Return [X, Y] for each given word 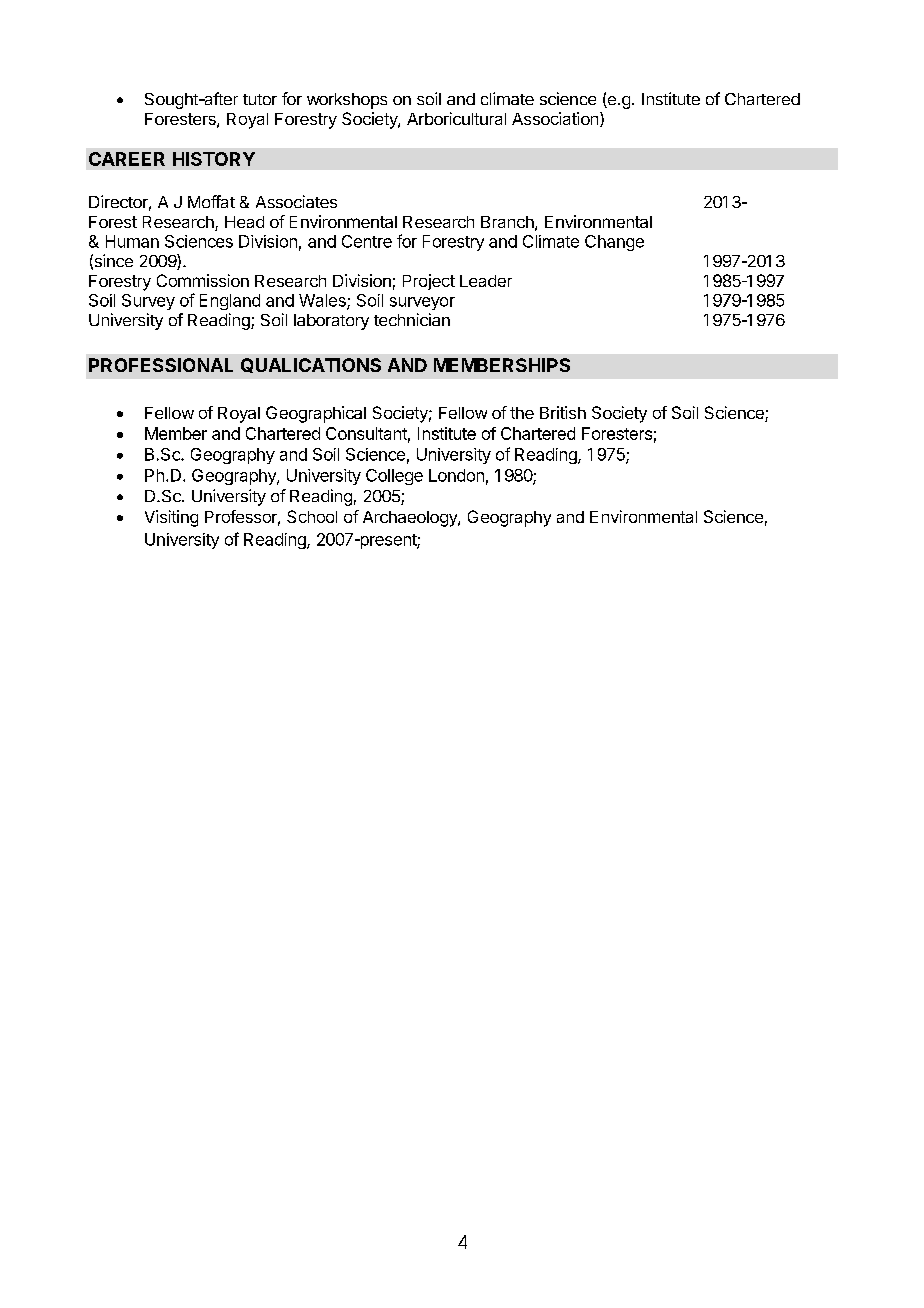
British [563, 412]
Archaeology [411, 519]
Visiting [171, 518]
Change [614, 243]
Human [132, 241]
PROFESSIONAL [161, 365]
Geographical [316, 414]
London [456, 475]
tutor [260, 99]
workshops [347, 101]
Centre [367, 241]
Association [555, 118]
